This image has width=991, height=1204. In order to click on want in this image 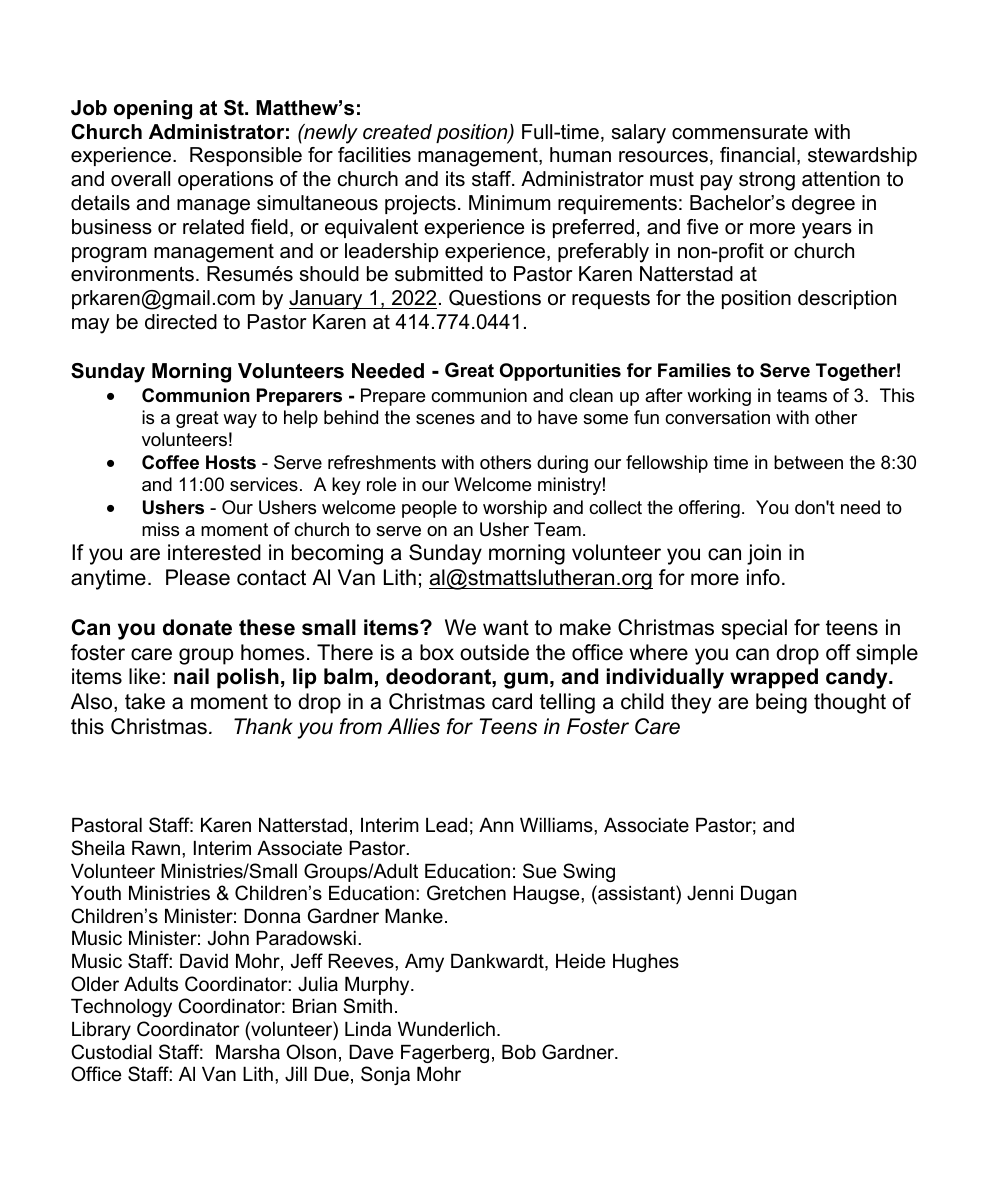, I will do `click(506, 628)`.
